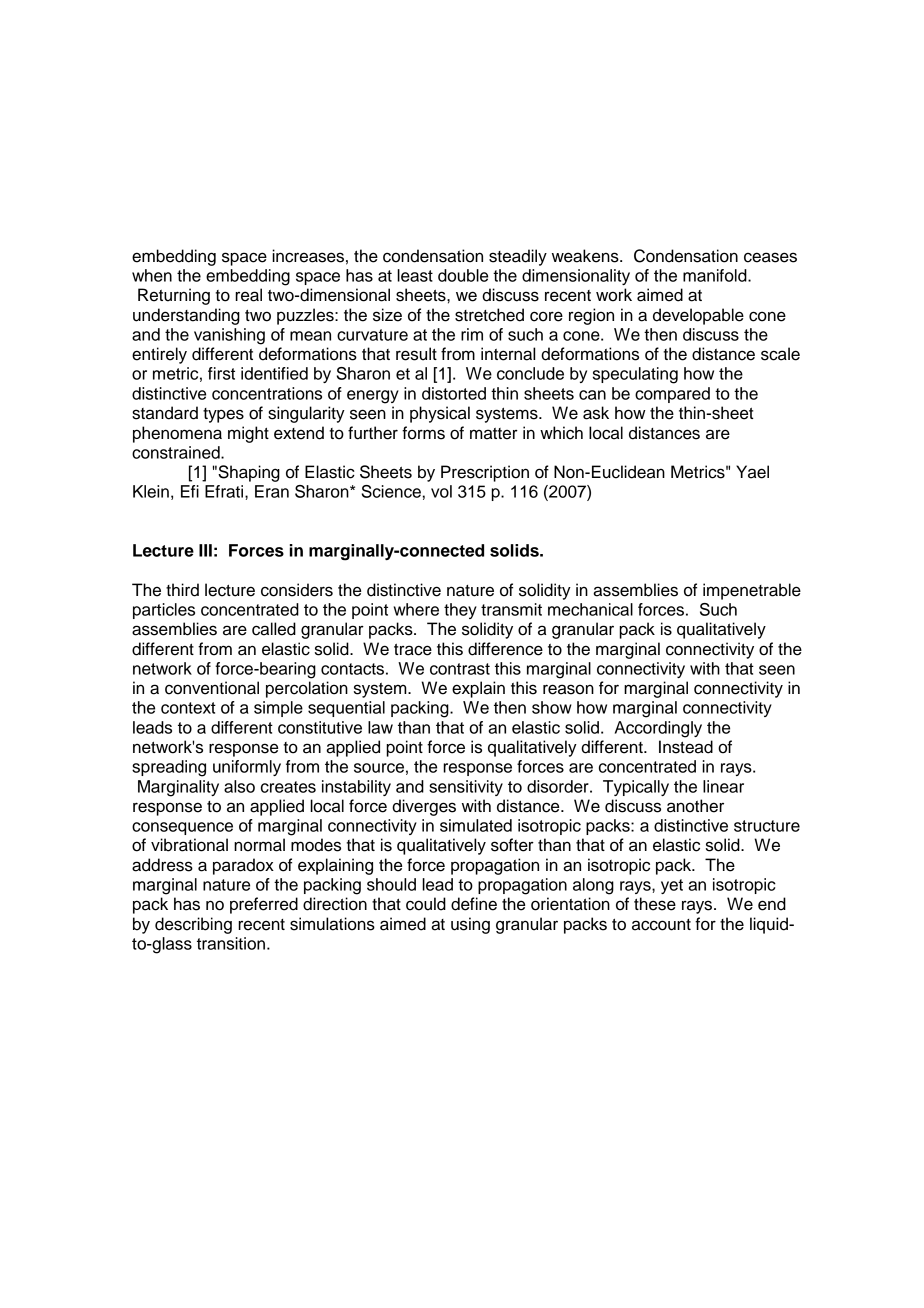  Describe the element at coordinates (752, 591) in the page. I see `impenetrable` at that location.
